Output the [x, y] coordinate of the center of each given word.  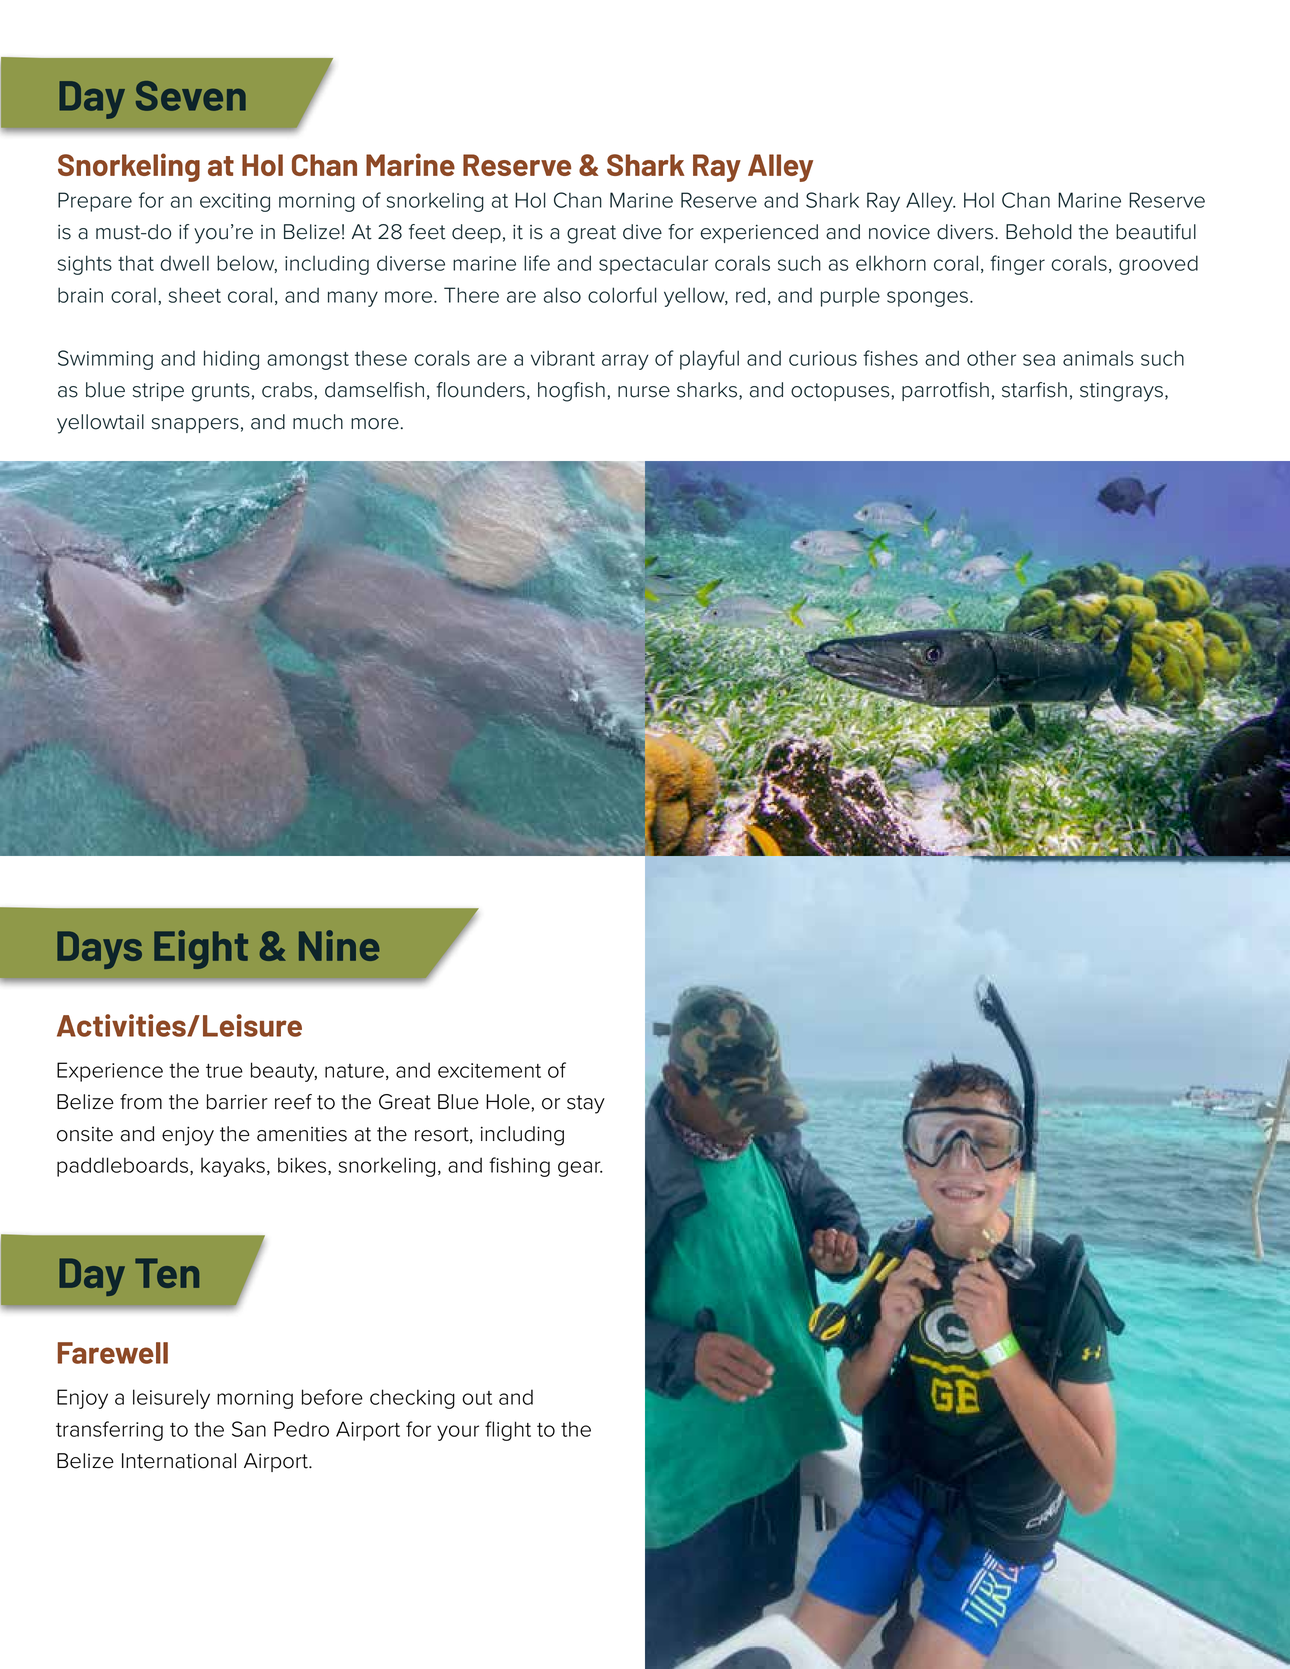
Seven [191, 96]
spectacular [653, 265]
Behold [1039, 232]
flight [508, 1431]
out [477, 1398]
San [249, 1429]
